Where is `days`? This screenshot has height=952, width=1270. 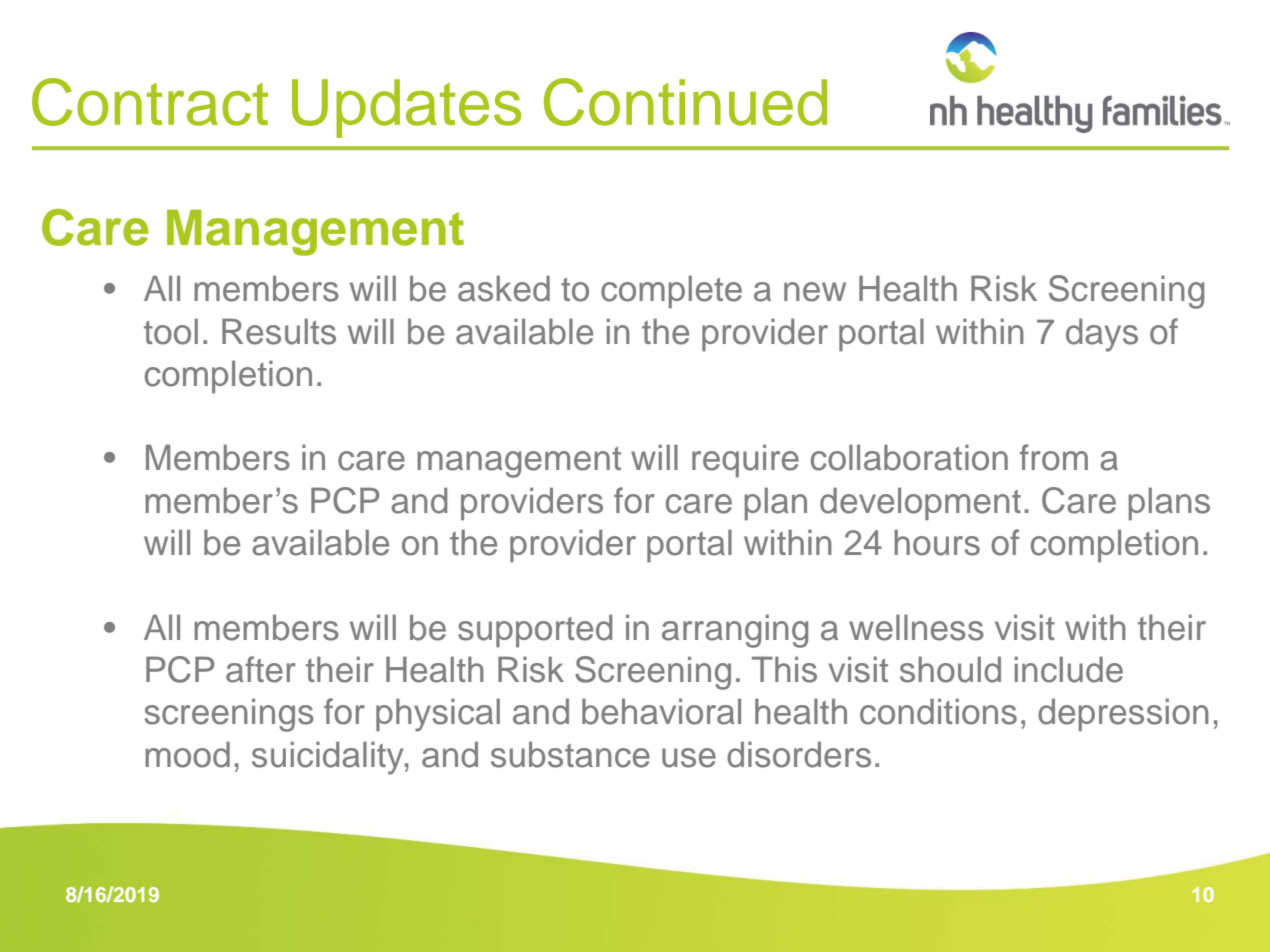
days is located at coordinates (1102, 335).
